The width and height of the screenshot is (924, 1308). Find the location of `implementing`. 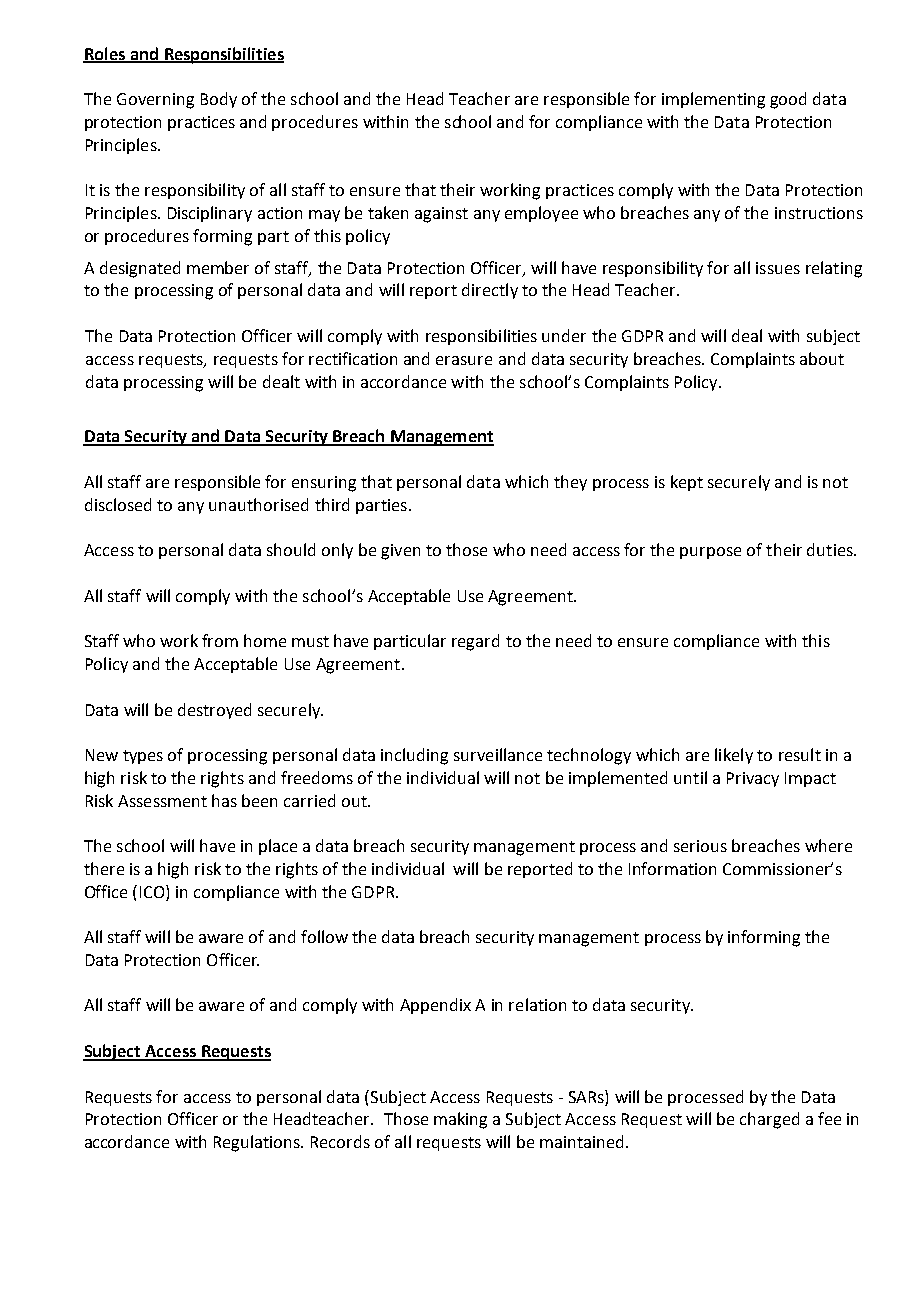

implementing is located at coordinates (713, 100).
